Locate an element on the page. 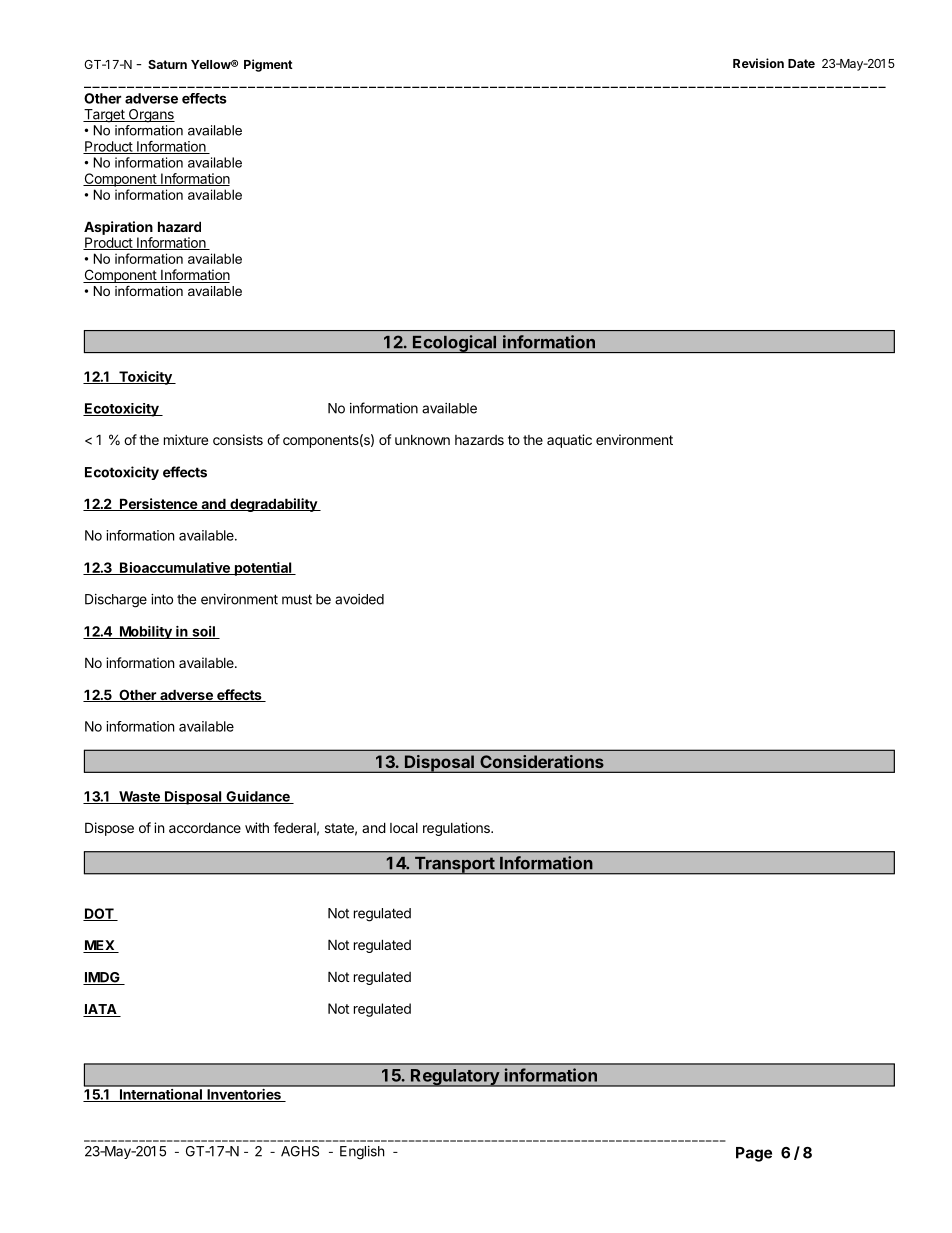  into is located at coordinates (162, 599).
